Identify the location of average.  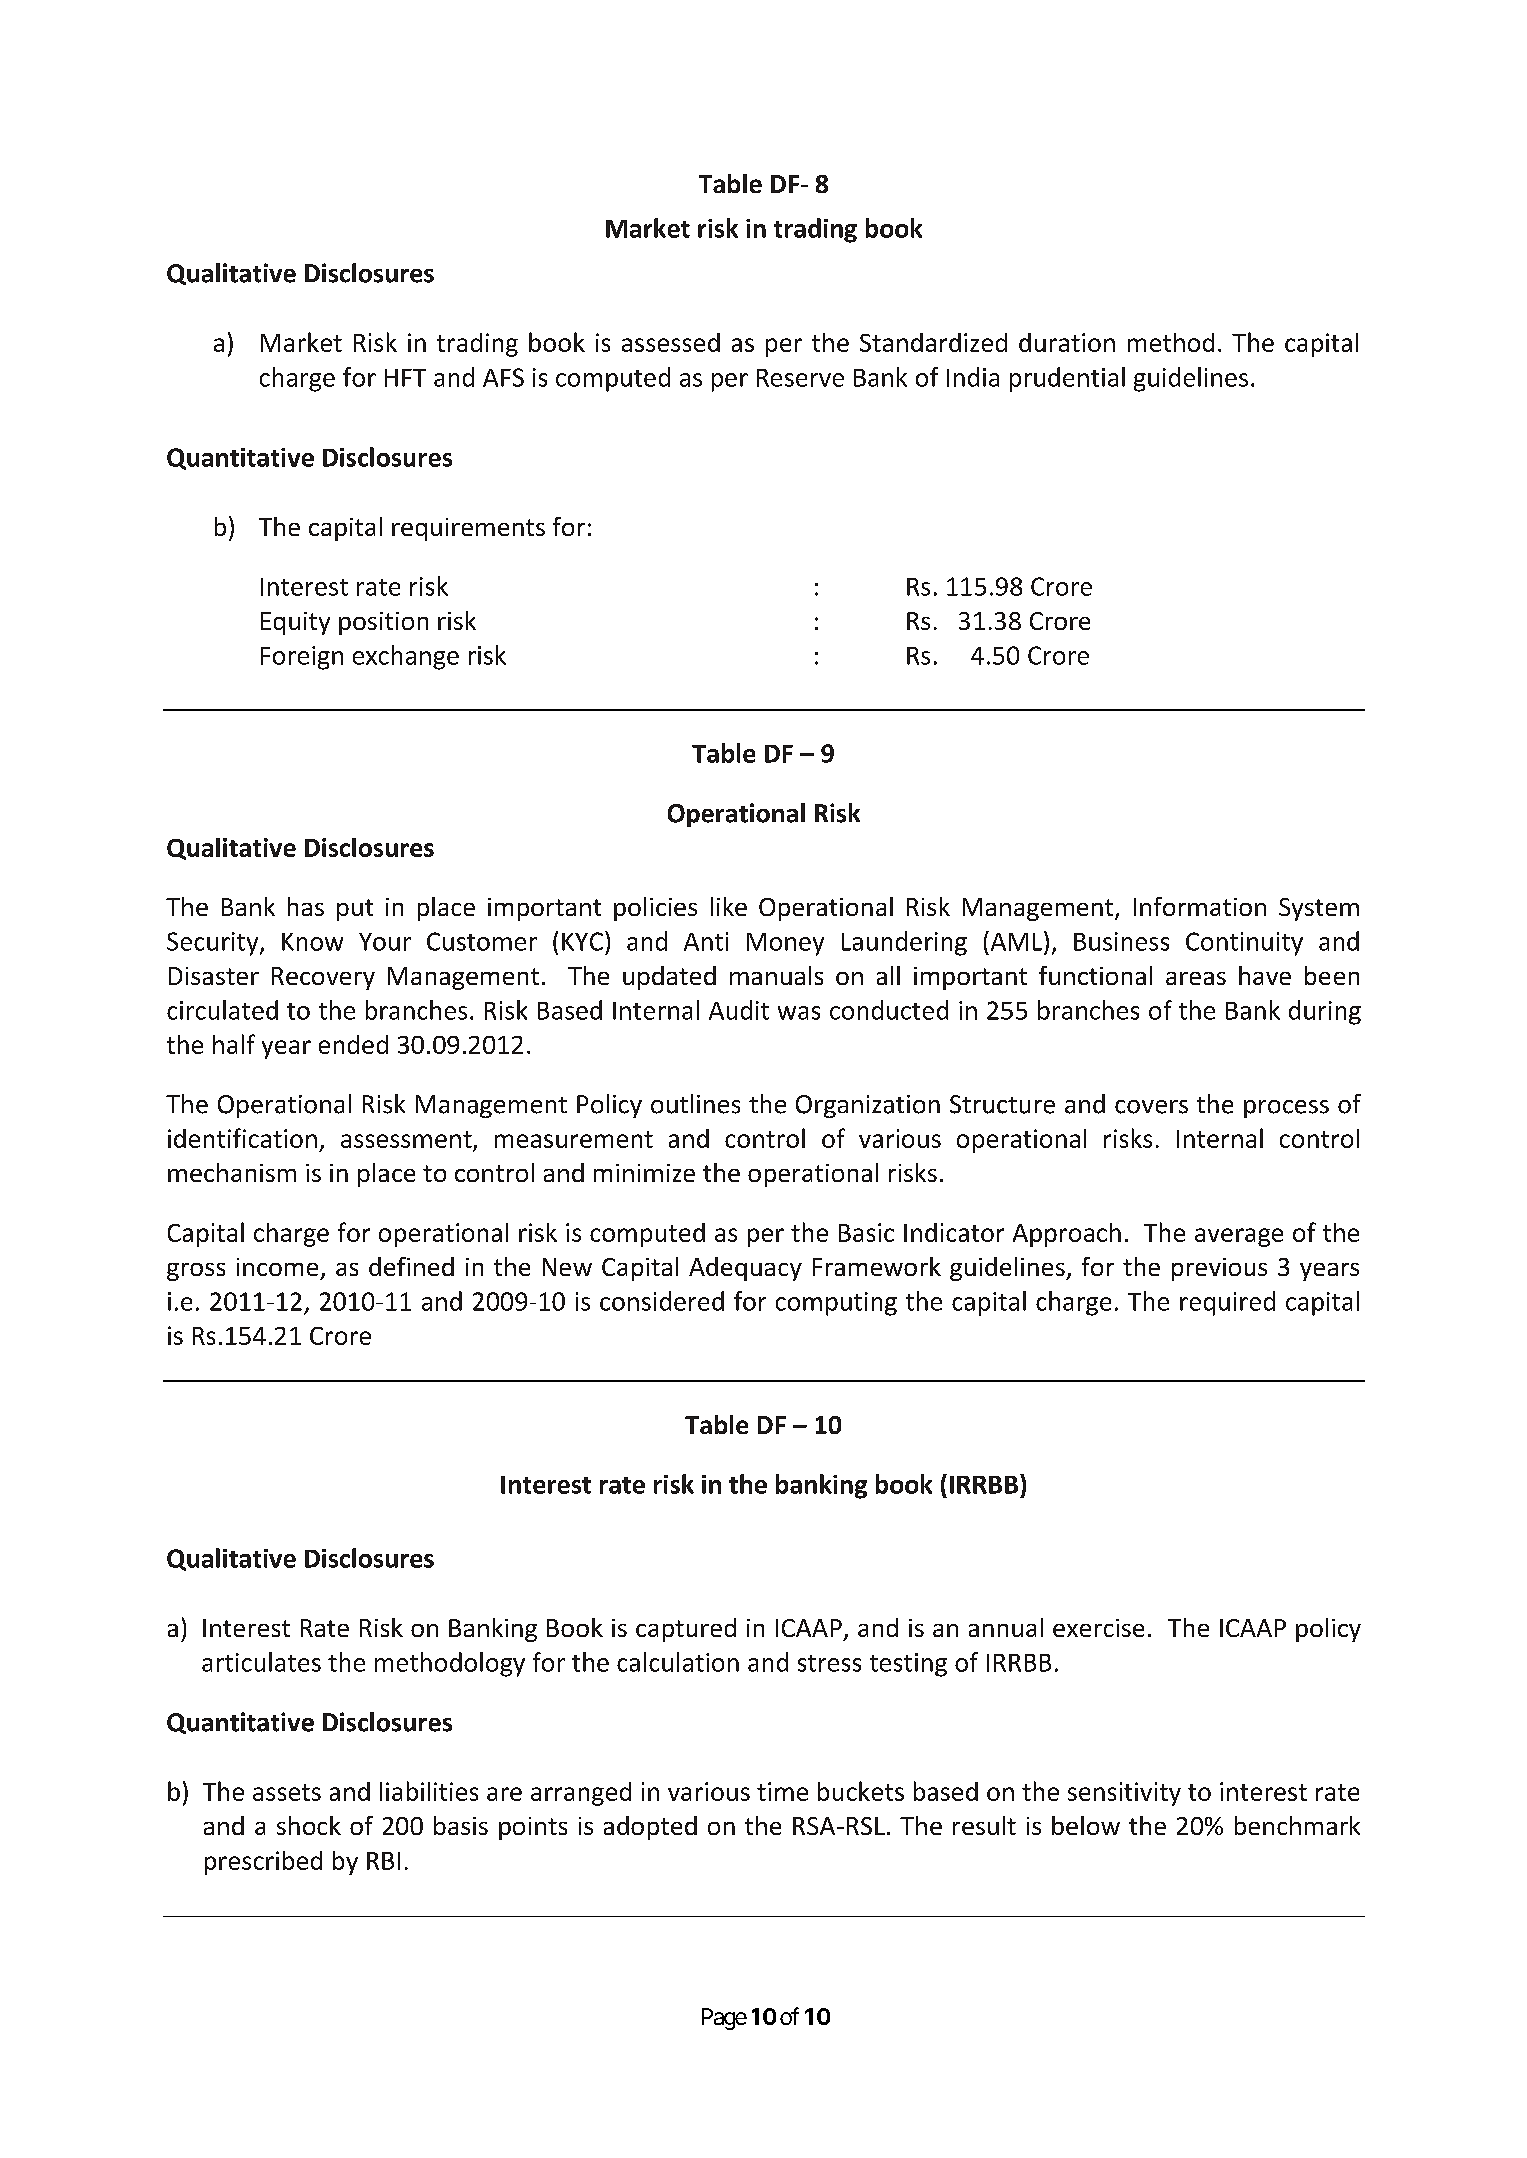
(1239, 1237).
